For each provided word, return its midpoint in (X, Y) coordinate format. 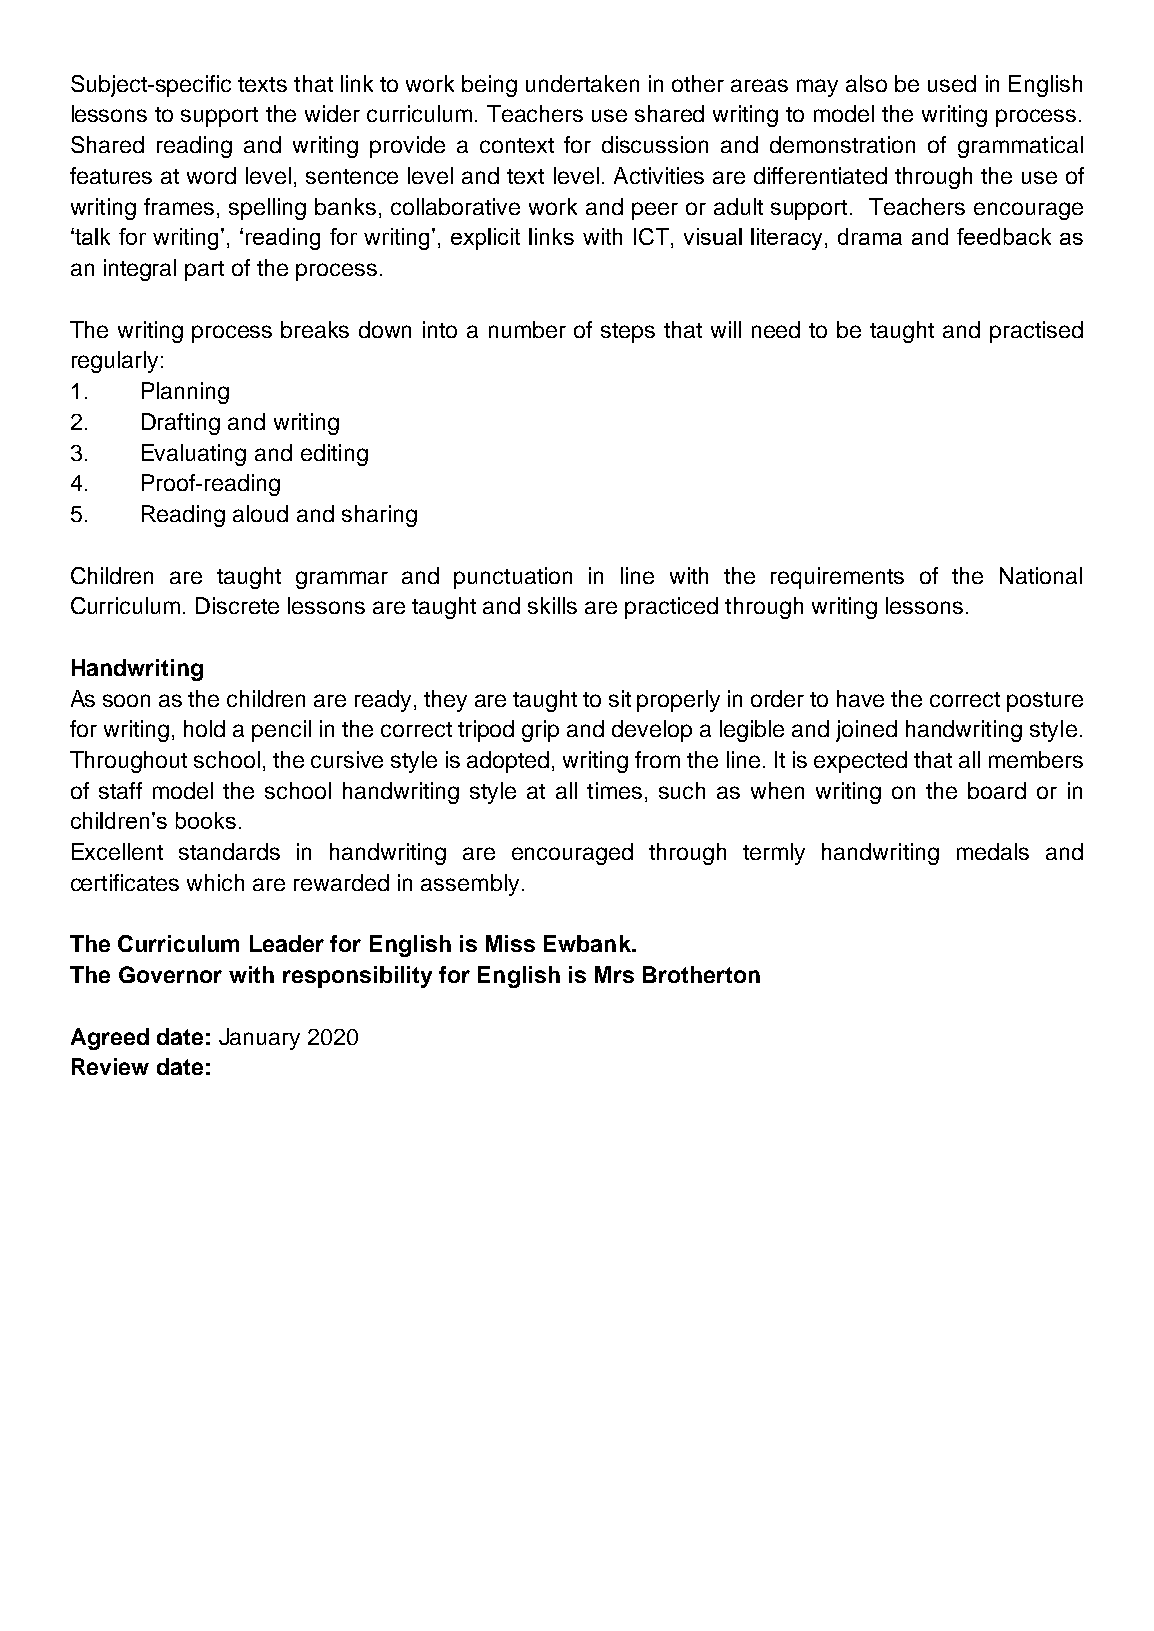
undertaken (582, 83)
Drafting (181, 424)
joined (866, 731)
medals (993, 851)
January (259, 1039)
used (952, 83)
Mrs (614, 974)
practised (1036, 332)
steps (628, 333)
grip (540, 731)
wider (332, 113)
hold (204, 728)
